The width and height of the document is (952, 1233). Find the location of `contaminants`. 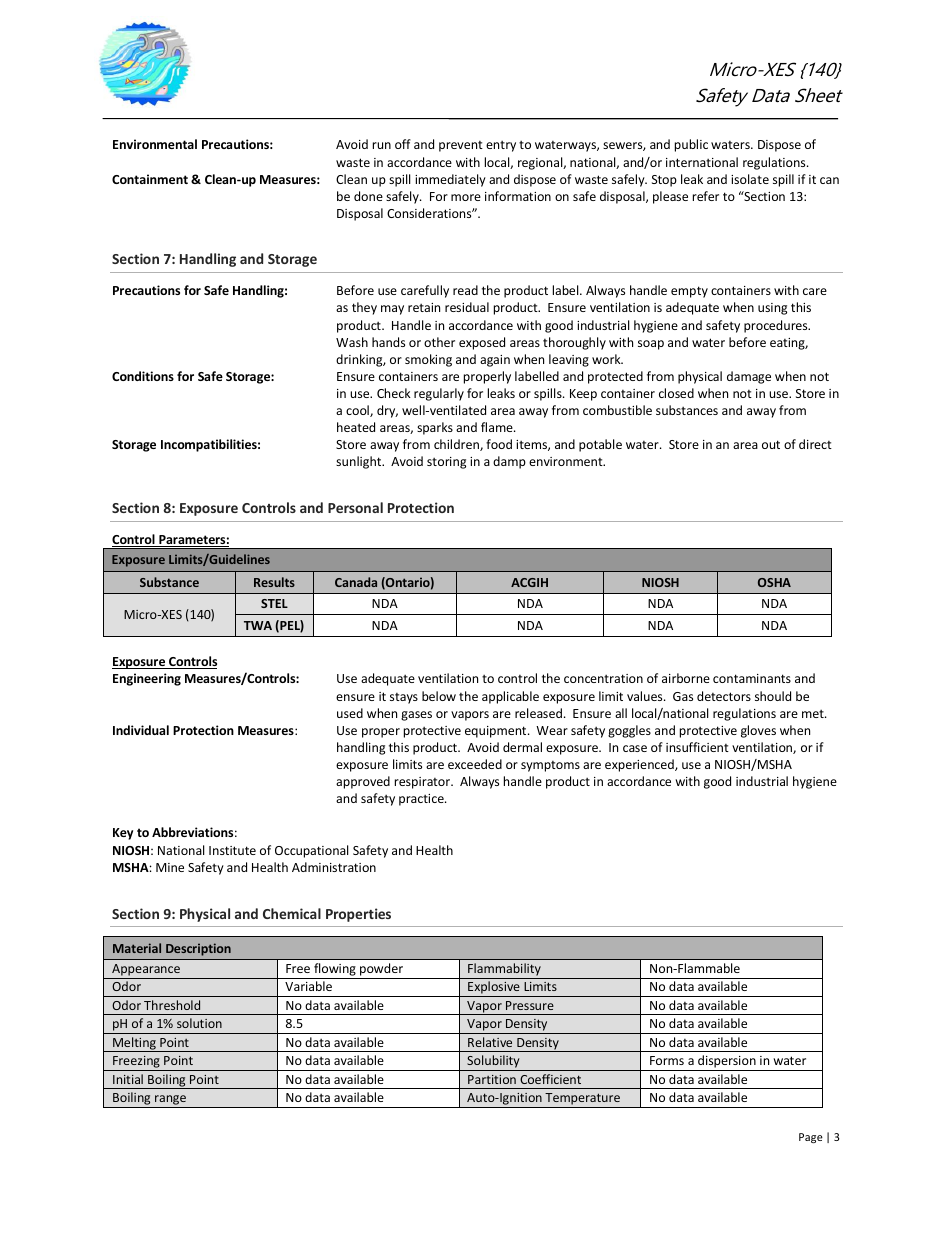

contaminants is located at coordinates (752, 678).
